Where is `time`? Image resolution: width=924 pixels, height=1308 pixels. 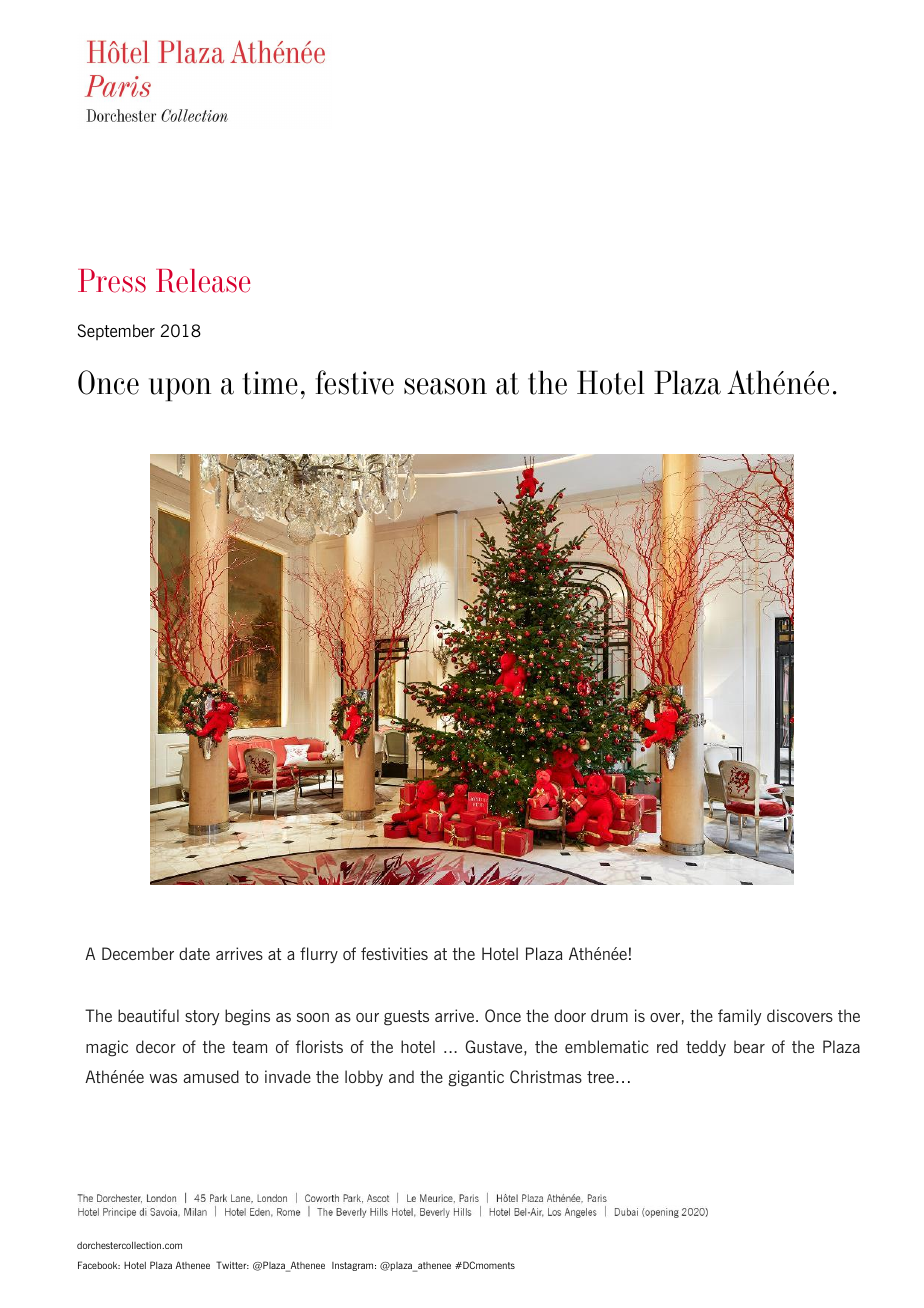 time is located at coordinates (270, 383).
